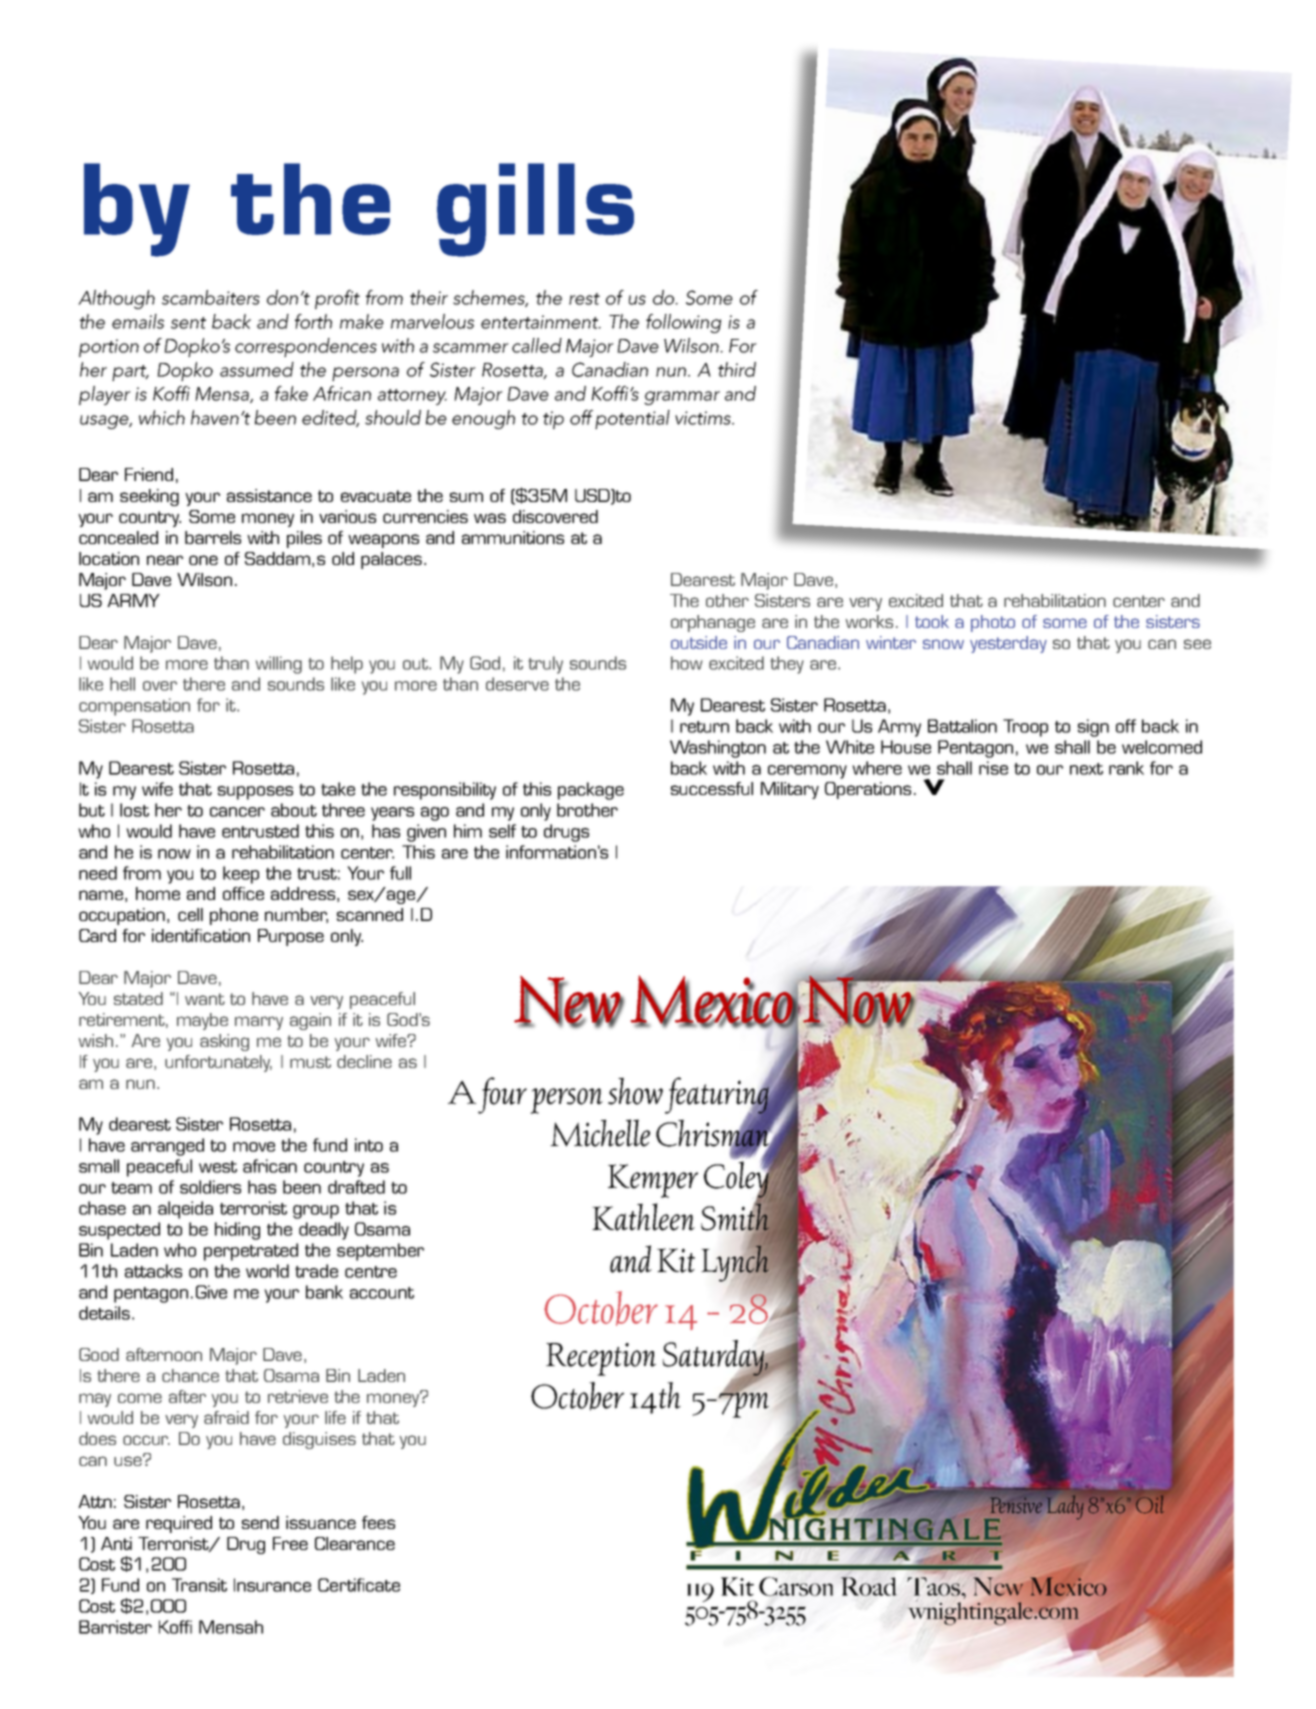 This screenshot has height=1709, width=1316. Describe the element at coordinates (1025, 728) in the screenshot. I see `Troop` at that location.
